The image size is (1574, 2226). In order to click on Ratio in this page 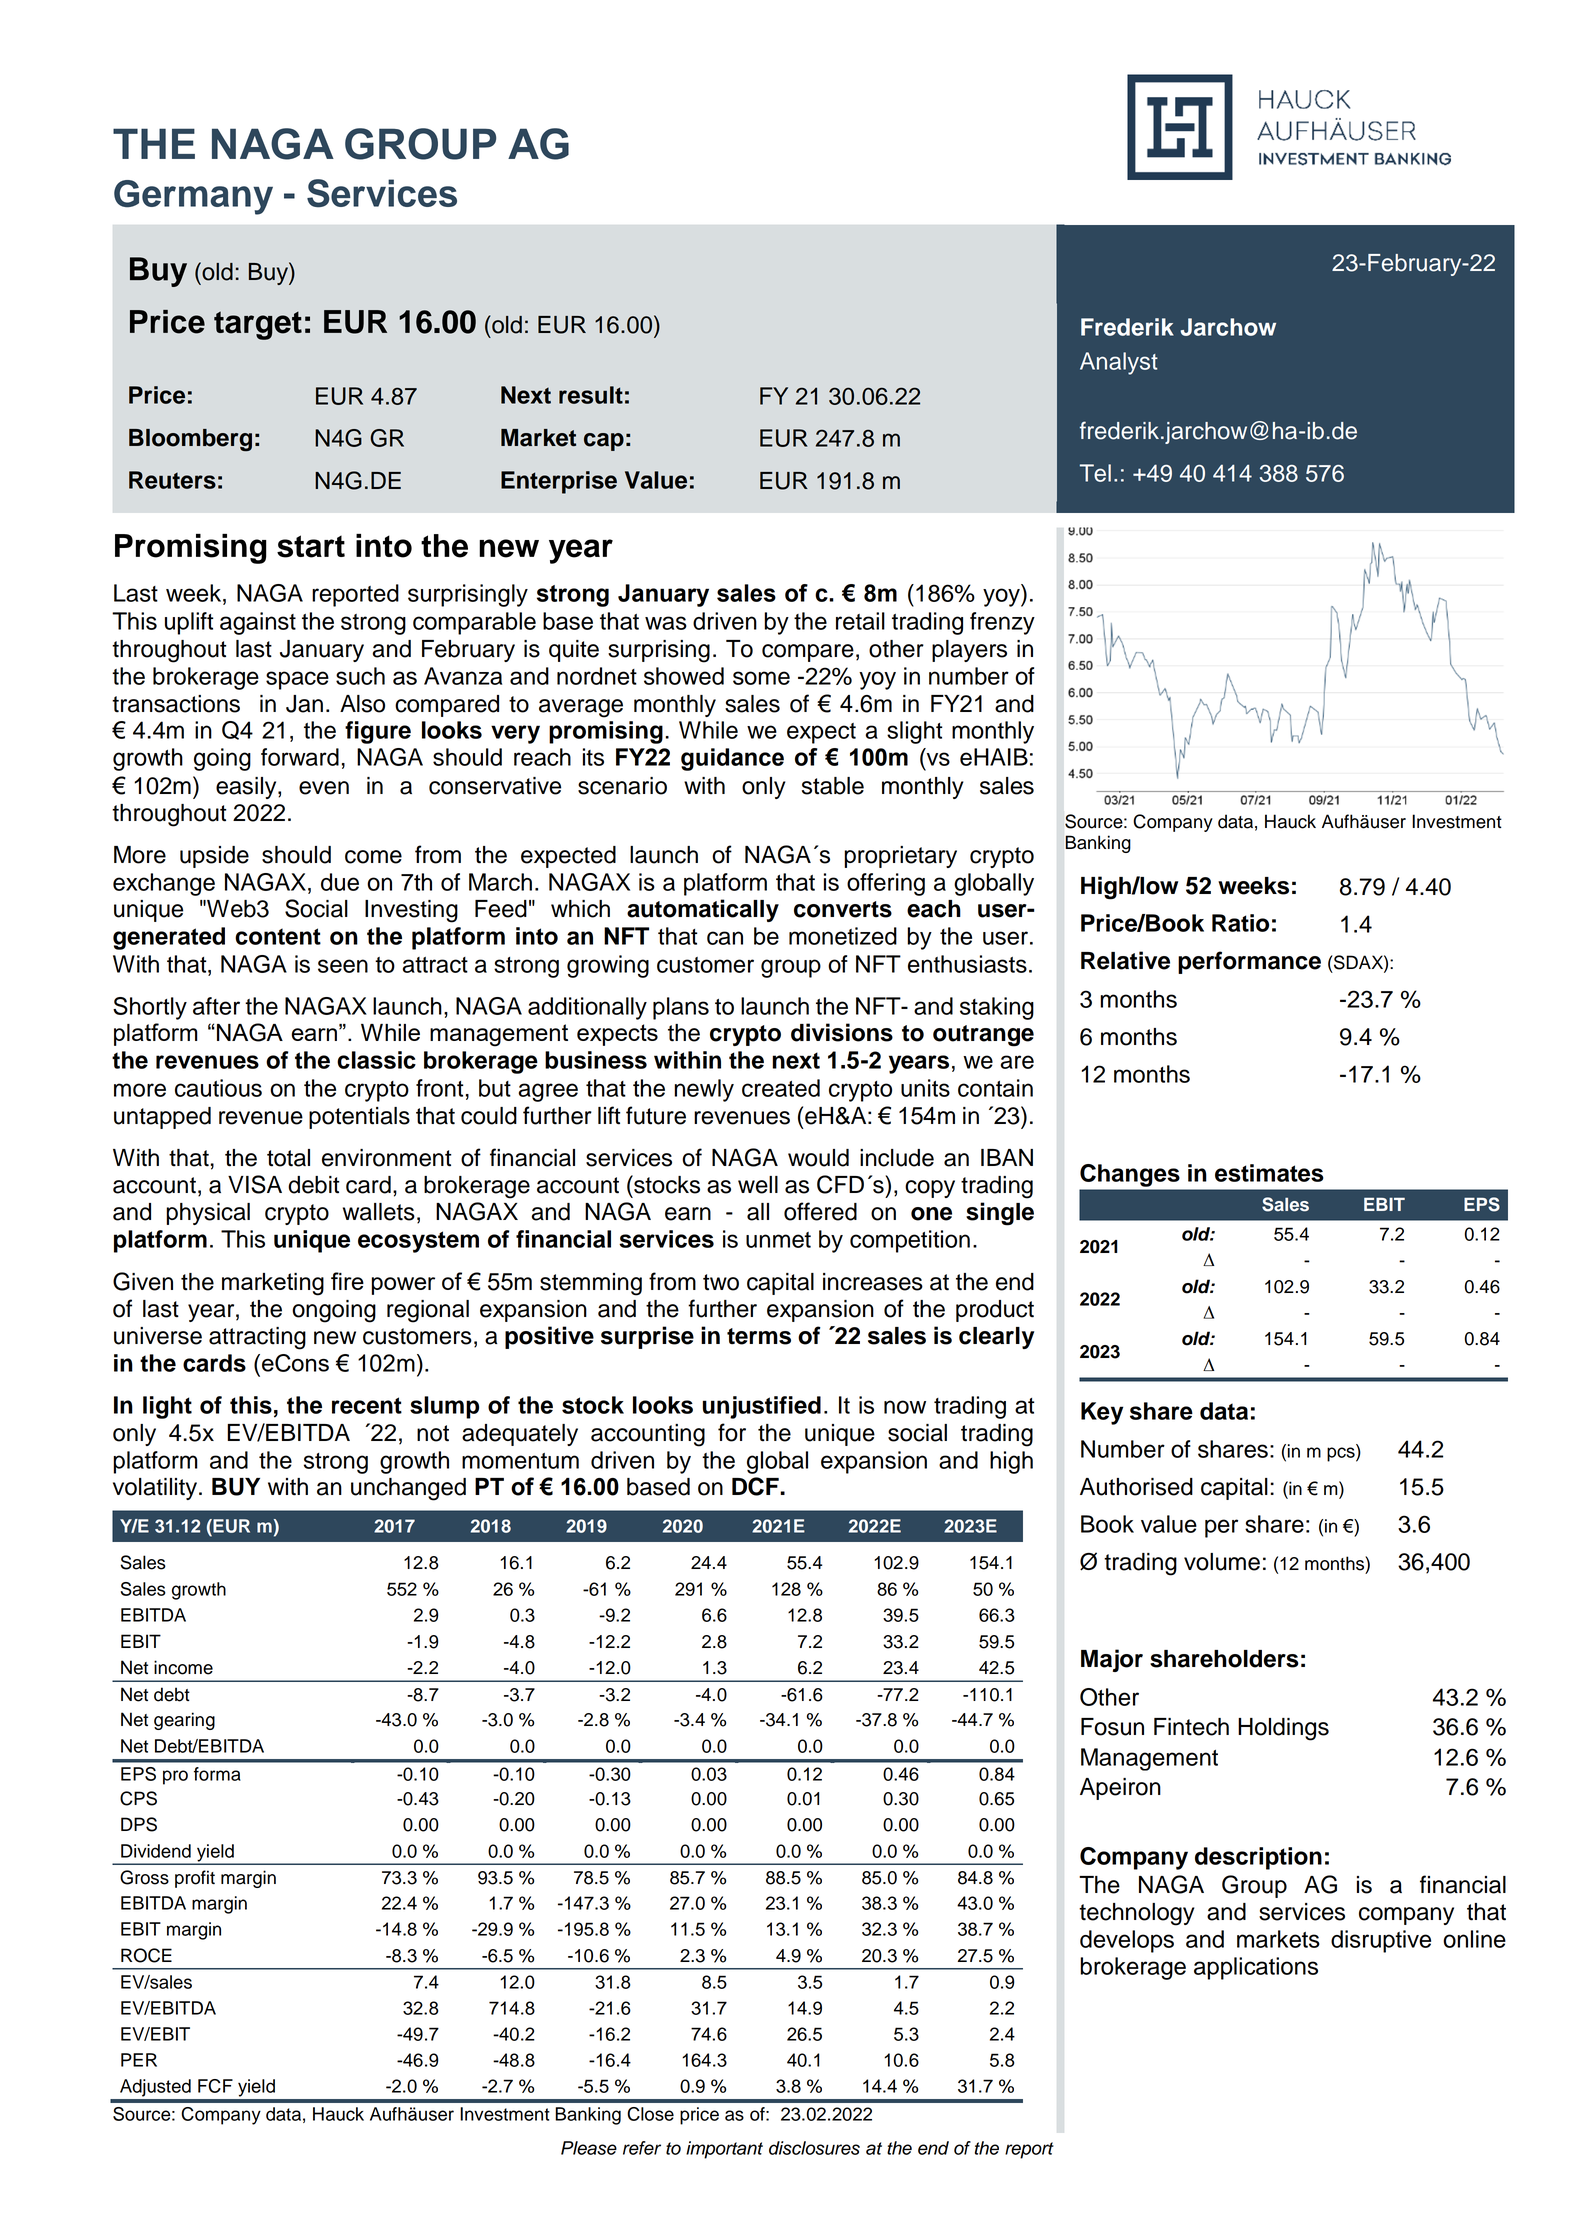, I will do `click(1240, 923)`.
